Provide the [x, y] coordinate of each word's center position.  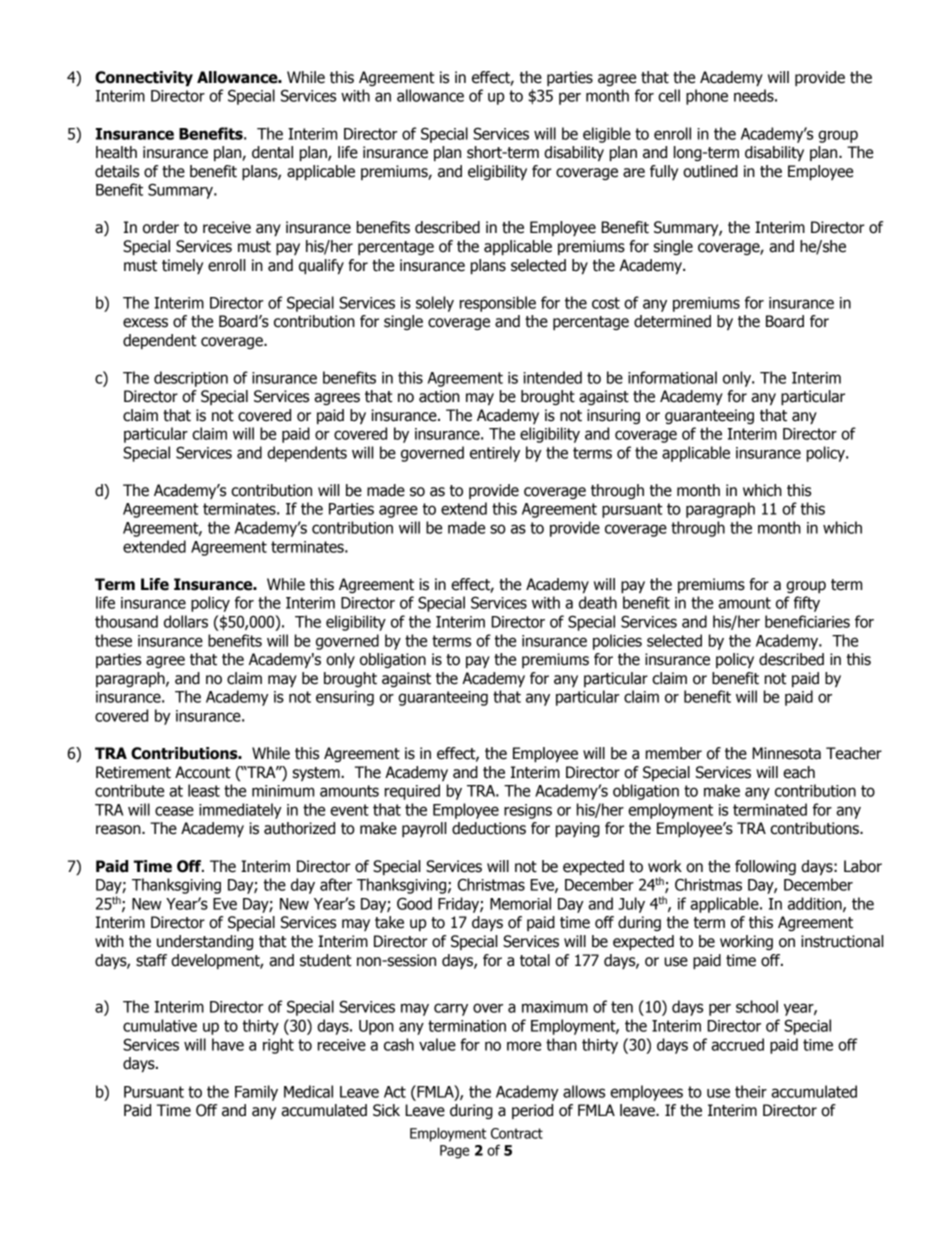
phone [707, 97]
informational [672, 377]
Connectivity [144, 78]
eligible [607, 135]
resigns [528, 811]
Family [256, 1093]
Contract [517, 1133]
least [204, 790]
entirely [495, 454]
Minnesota [786, 753]
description [191, 379]
